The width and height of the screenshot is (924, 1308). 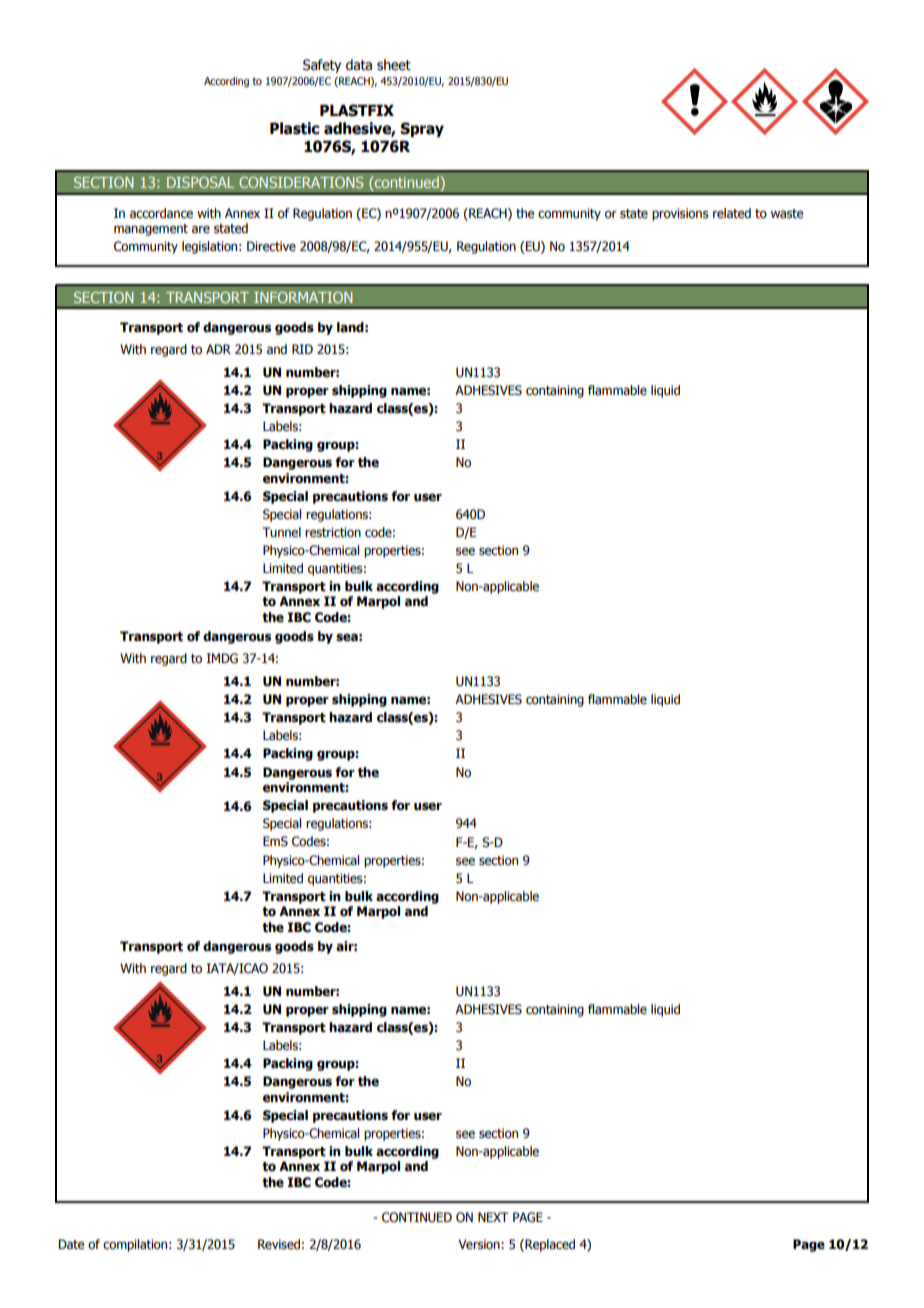 I want to click on provisions, so click(x=680, y=214).
